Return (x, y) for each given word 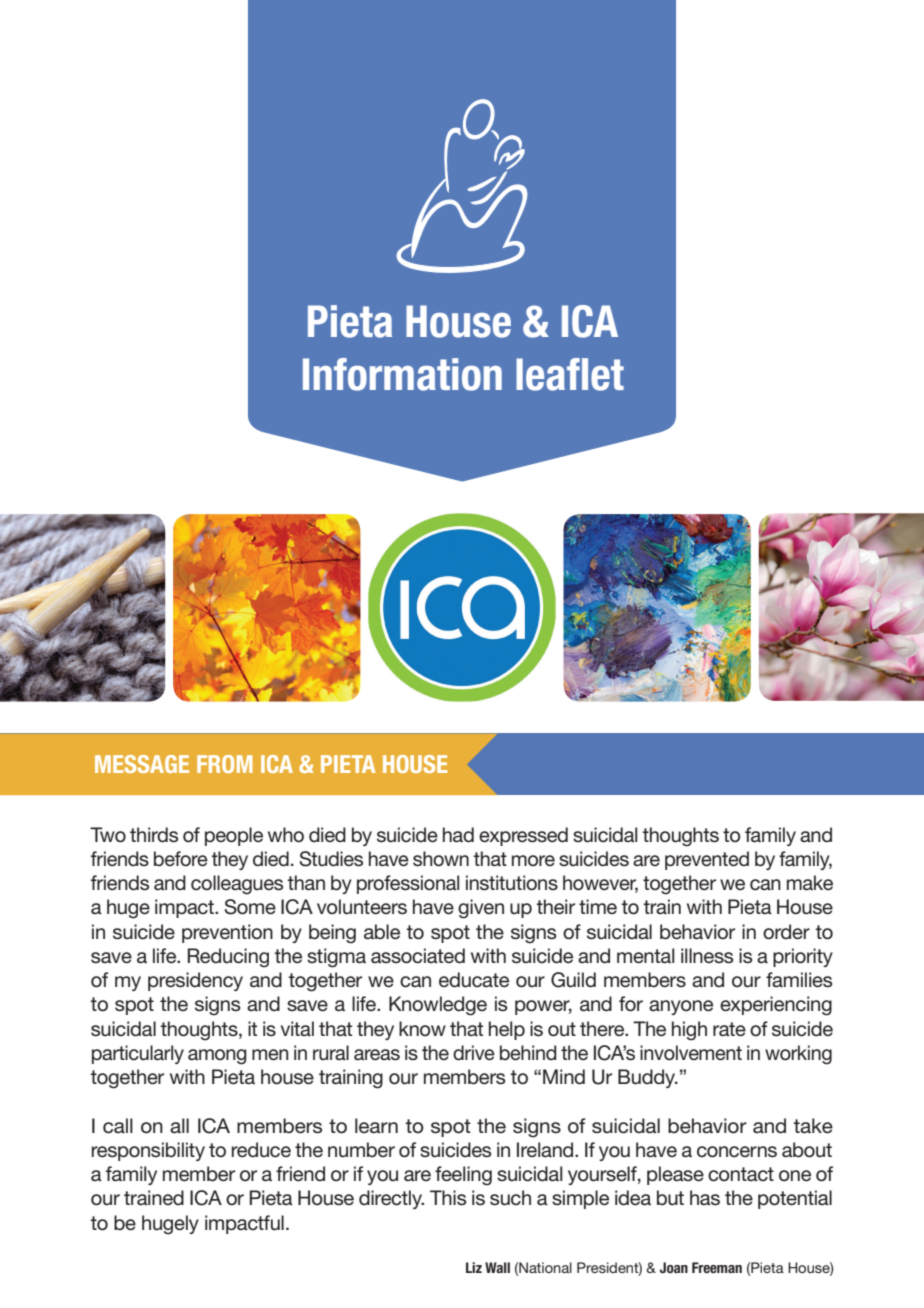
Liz (474, 1267)
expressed (523, 836)
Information (402, 374)
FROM (225, 764)
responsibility (148, 1151)
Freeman (717, 1267)
